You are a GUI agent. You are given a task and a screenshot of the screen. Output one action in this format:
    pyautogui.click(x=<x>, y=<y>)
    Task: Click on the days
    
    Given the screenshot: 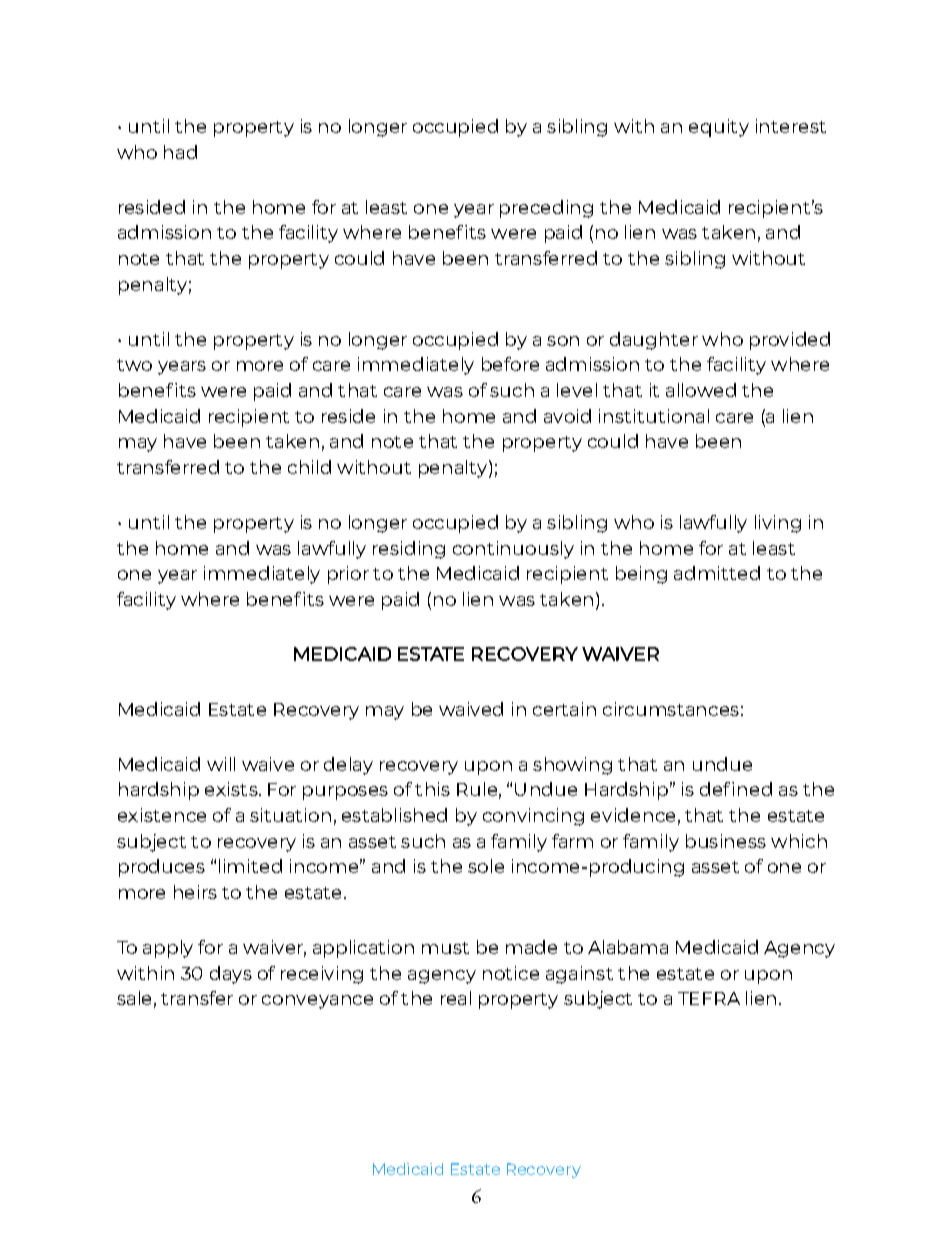 What is the action you would take?
    pyautogui.click(x=231, y=975)
